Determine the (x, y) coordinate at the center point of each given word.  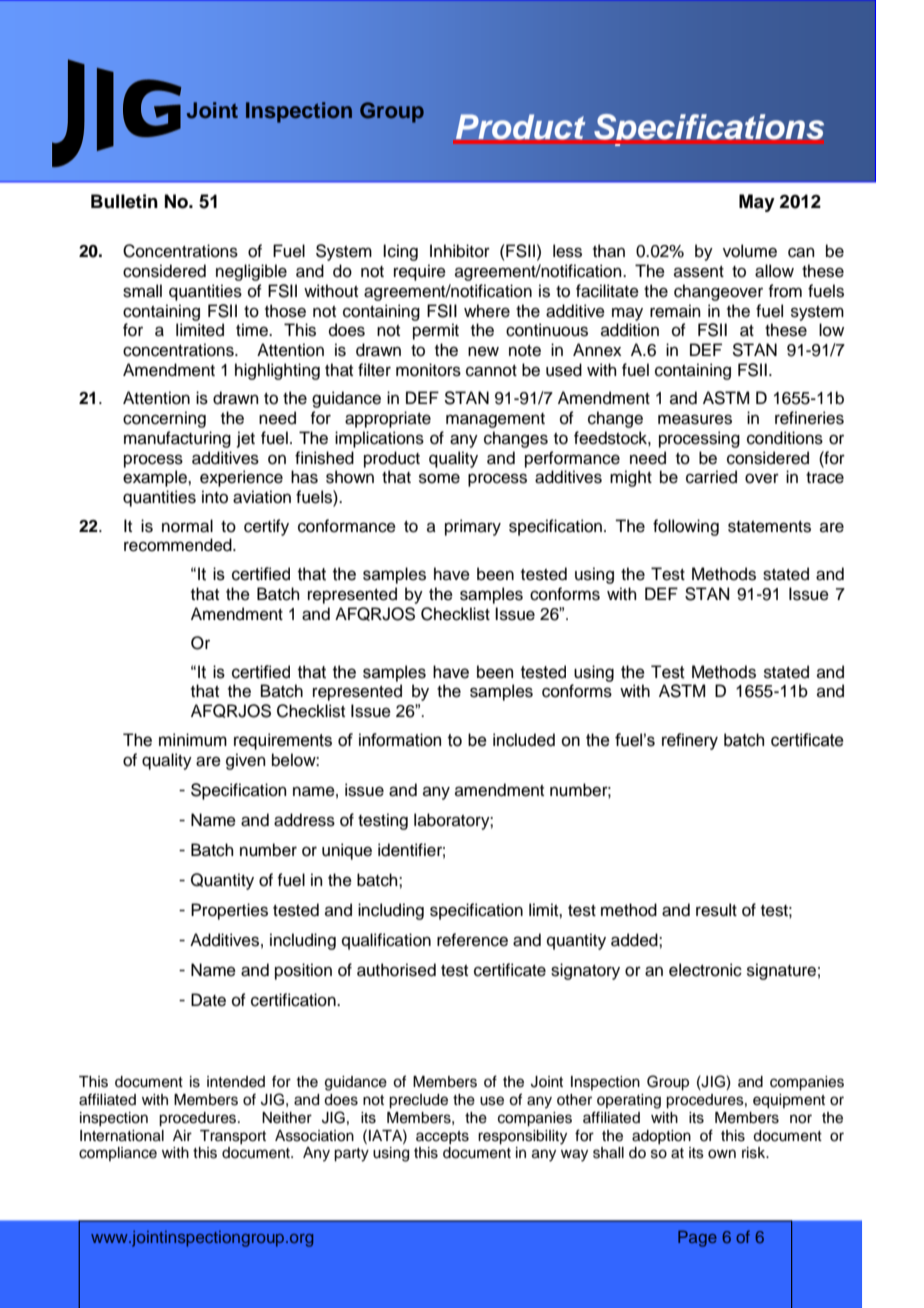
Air (182, 1135)
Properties (229, 911)
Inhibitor (460, 251)
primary (473, 527)
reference (472, 940)
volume (750, 251)
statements (769, 527)
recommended (179, 545)
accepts (442, 1137)
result (716, 910)
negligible (251, 272)
